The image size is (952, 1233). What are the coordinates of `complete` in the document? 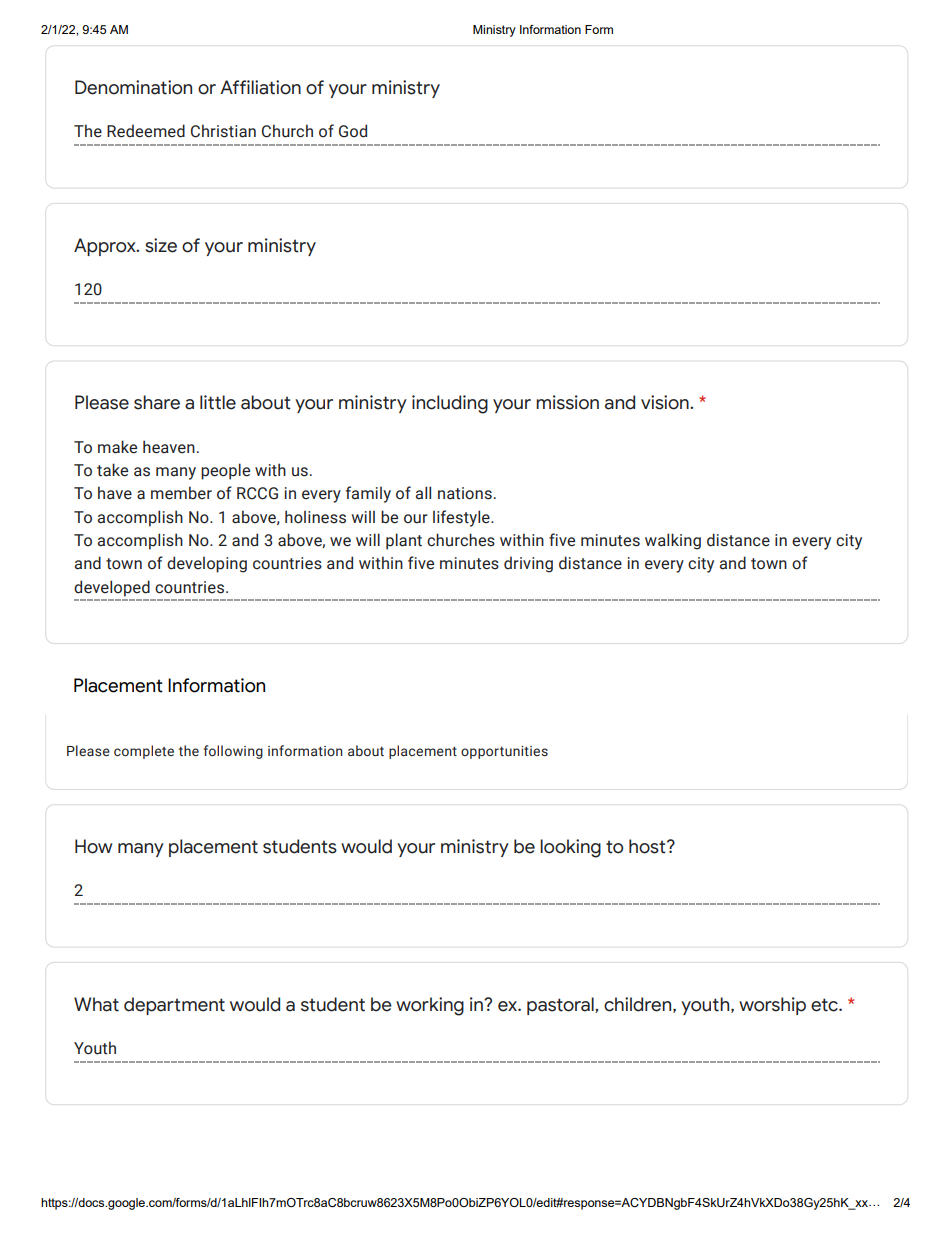 It's located at (144, 752).
